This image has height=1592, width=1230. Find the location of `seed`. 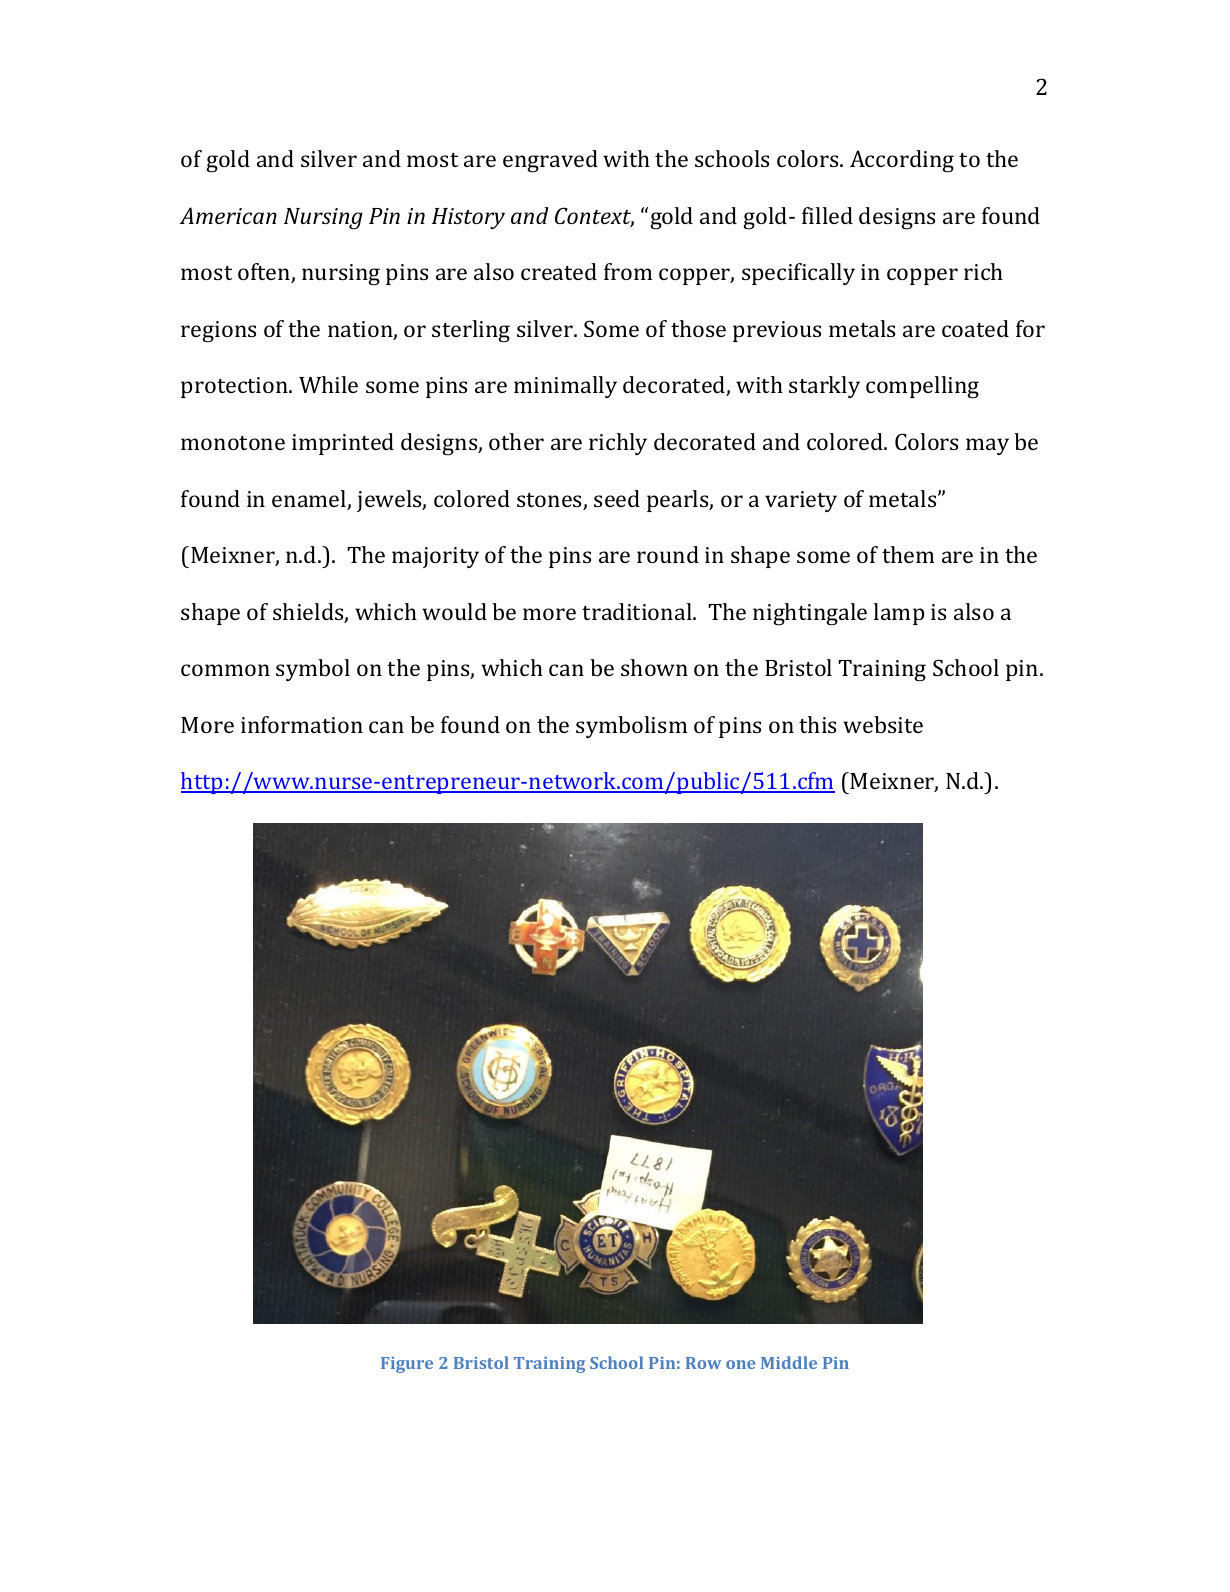

seed is located at coordinates (617, 498).
